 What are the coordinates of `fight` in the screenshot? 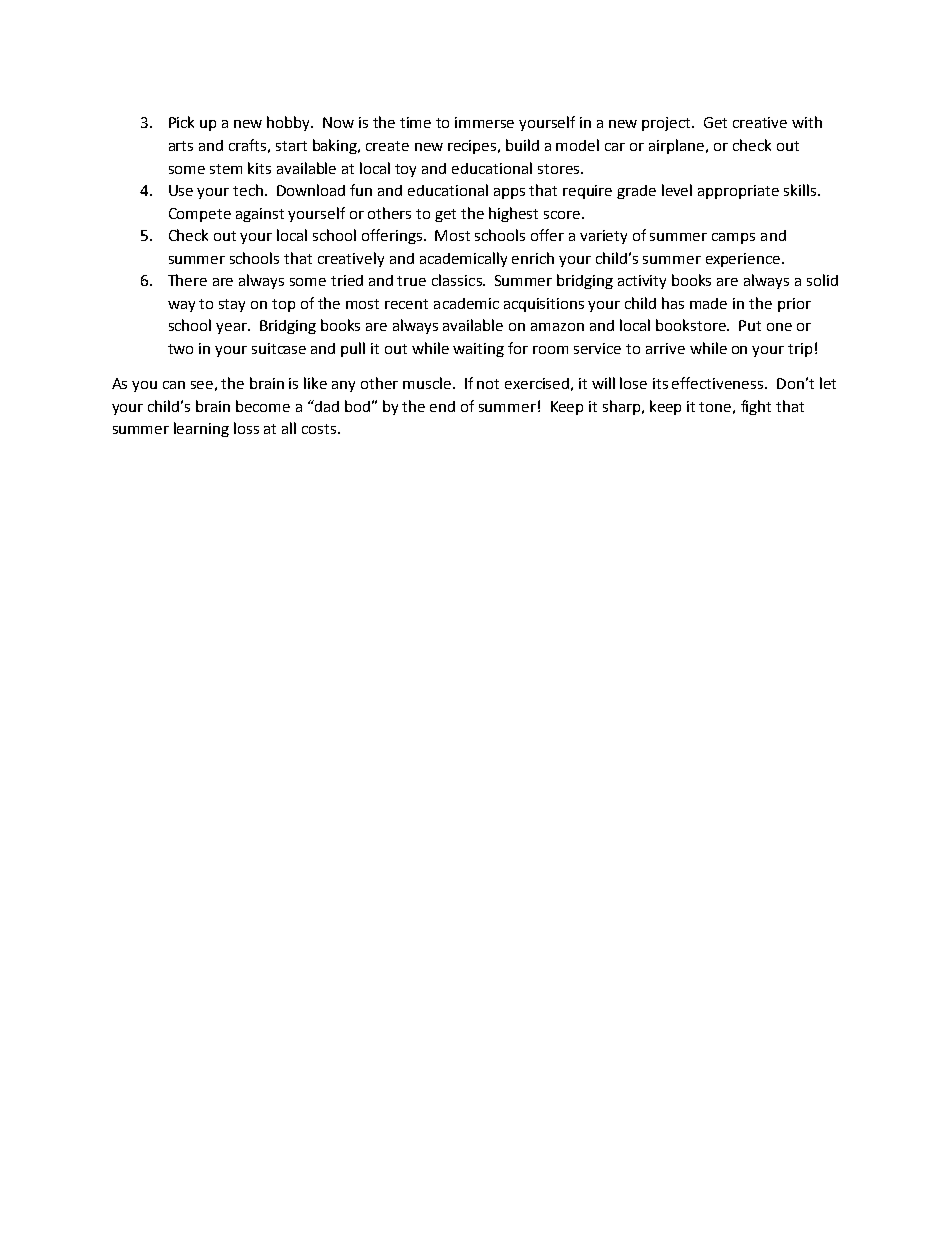 It's located at (756, 407).
